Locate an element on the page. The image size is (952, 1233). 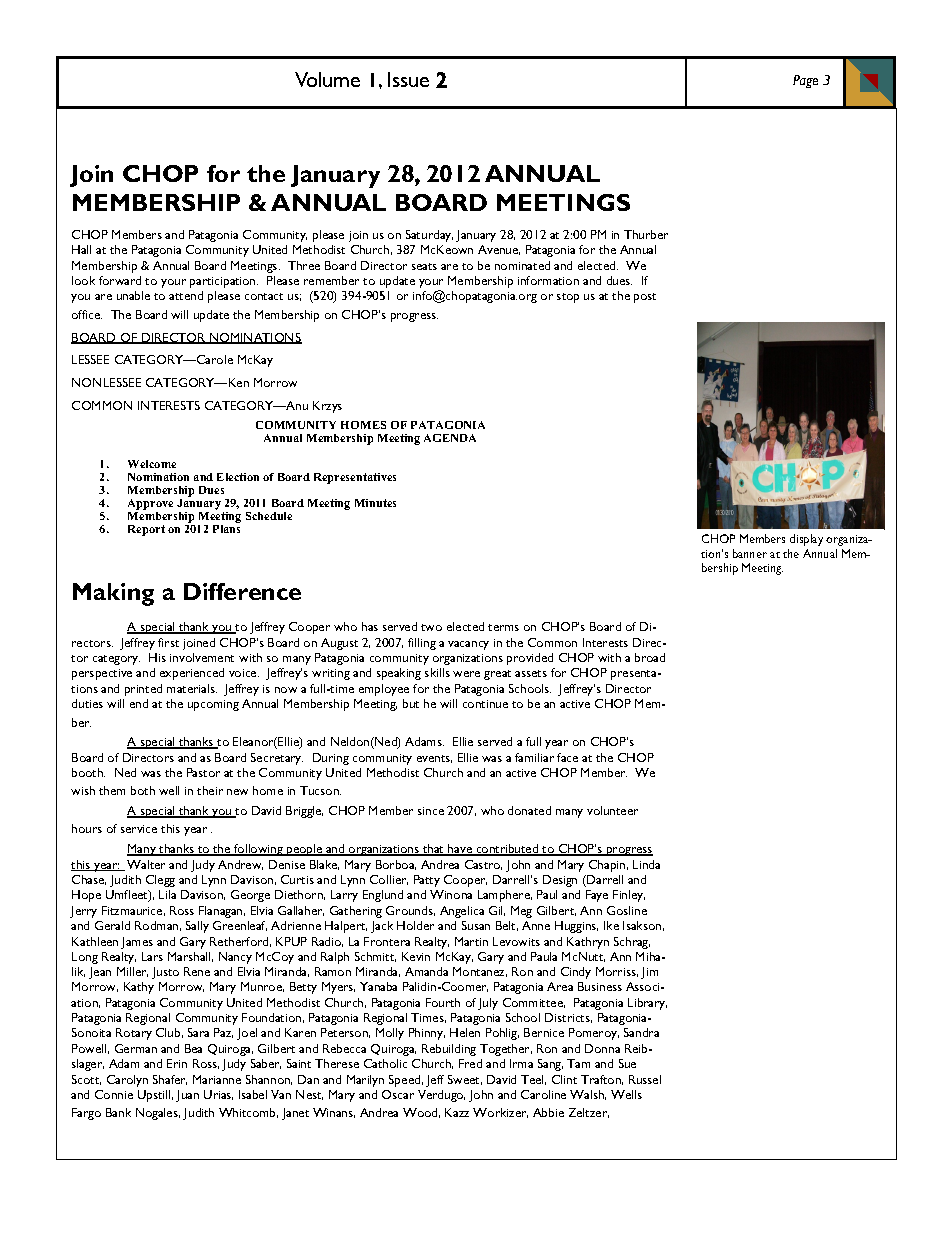
Issue is located at coordinates (408, 79).
